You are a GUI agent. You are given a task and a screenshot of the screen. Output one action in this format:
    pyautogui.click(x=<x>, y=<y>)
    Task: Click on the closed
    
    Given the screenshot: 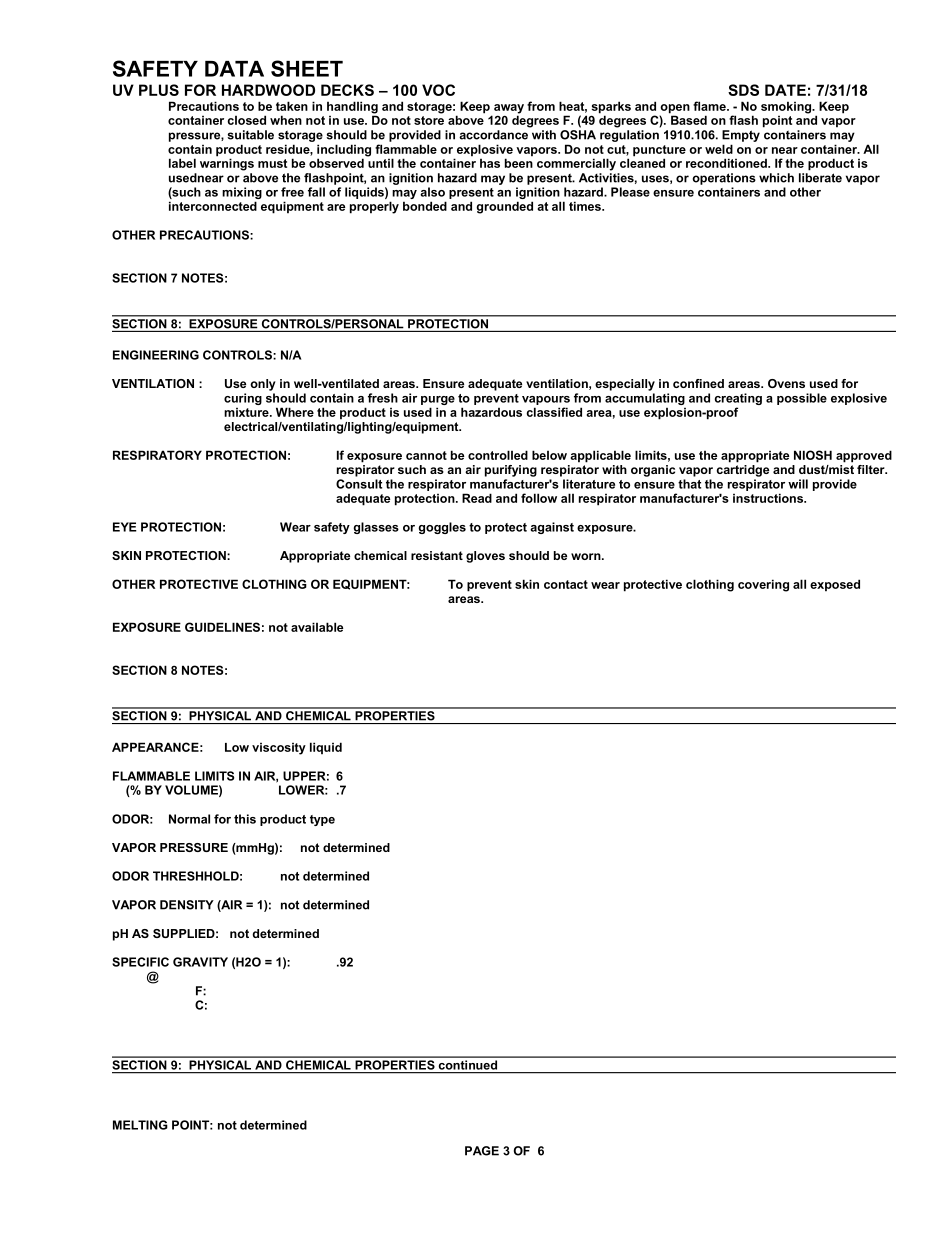 What is the action you would take?
    pyautogui.click(x=246, y=120)
